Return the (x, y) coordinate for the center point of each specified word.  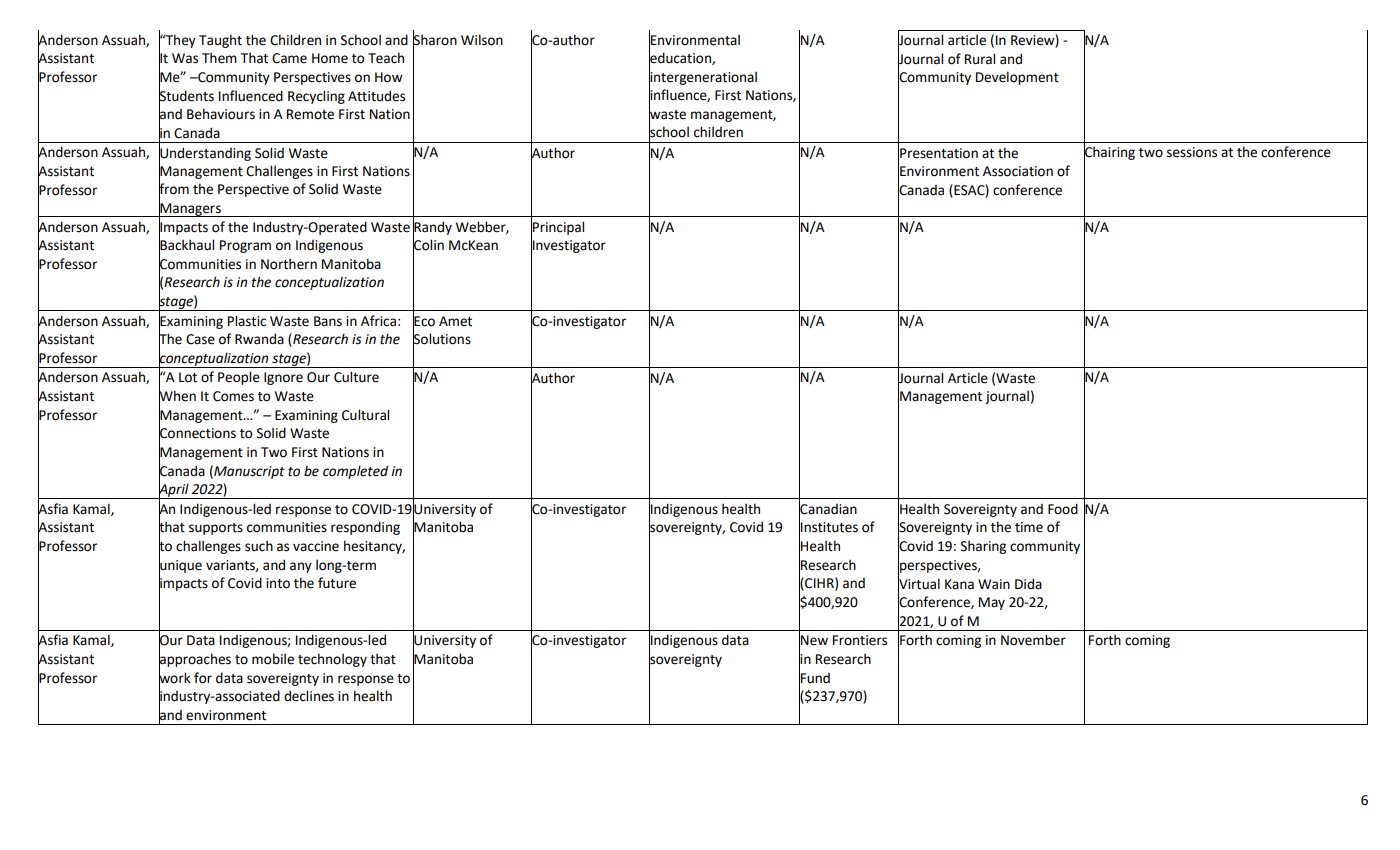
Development (1017, 78)
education (681, 58)
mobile (273, 659)
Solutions (442, 339)
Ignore (283, 378)
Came (289, 58)
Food (1063, 509)
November (1033, 640)
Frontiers (860, 640)
